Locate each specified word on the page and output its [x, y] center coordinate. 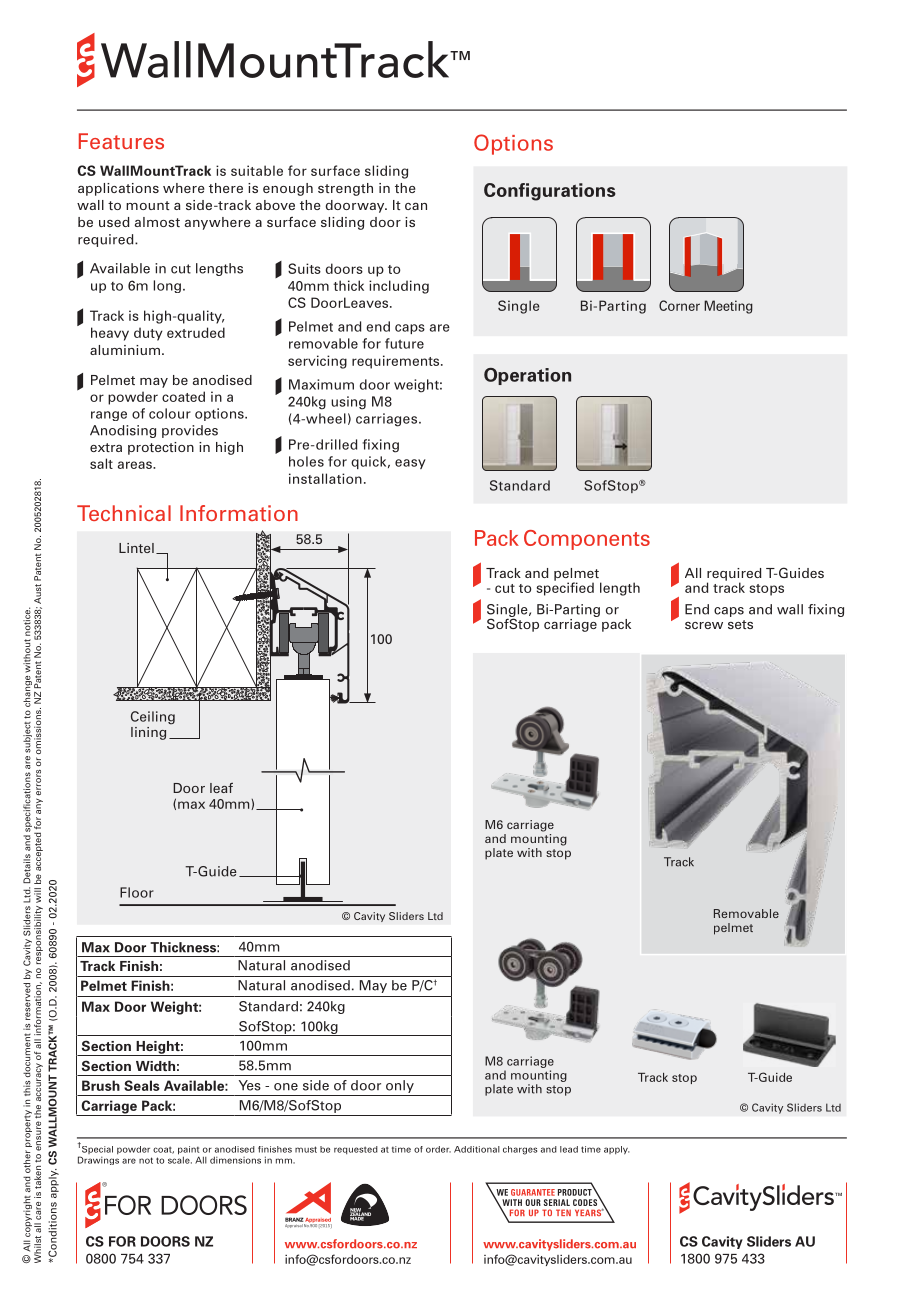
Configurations [550, 192]
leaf [221, 787]
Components [587, 540]
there [226, 188]
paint [188, 1151]
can [416, 206]
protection [161, 448]
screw [704, 625]
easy [410, 464]
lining [148, 733]
